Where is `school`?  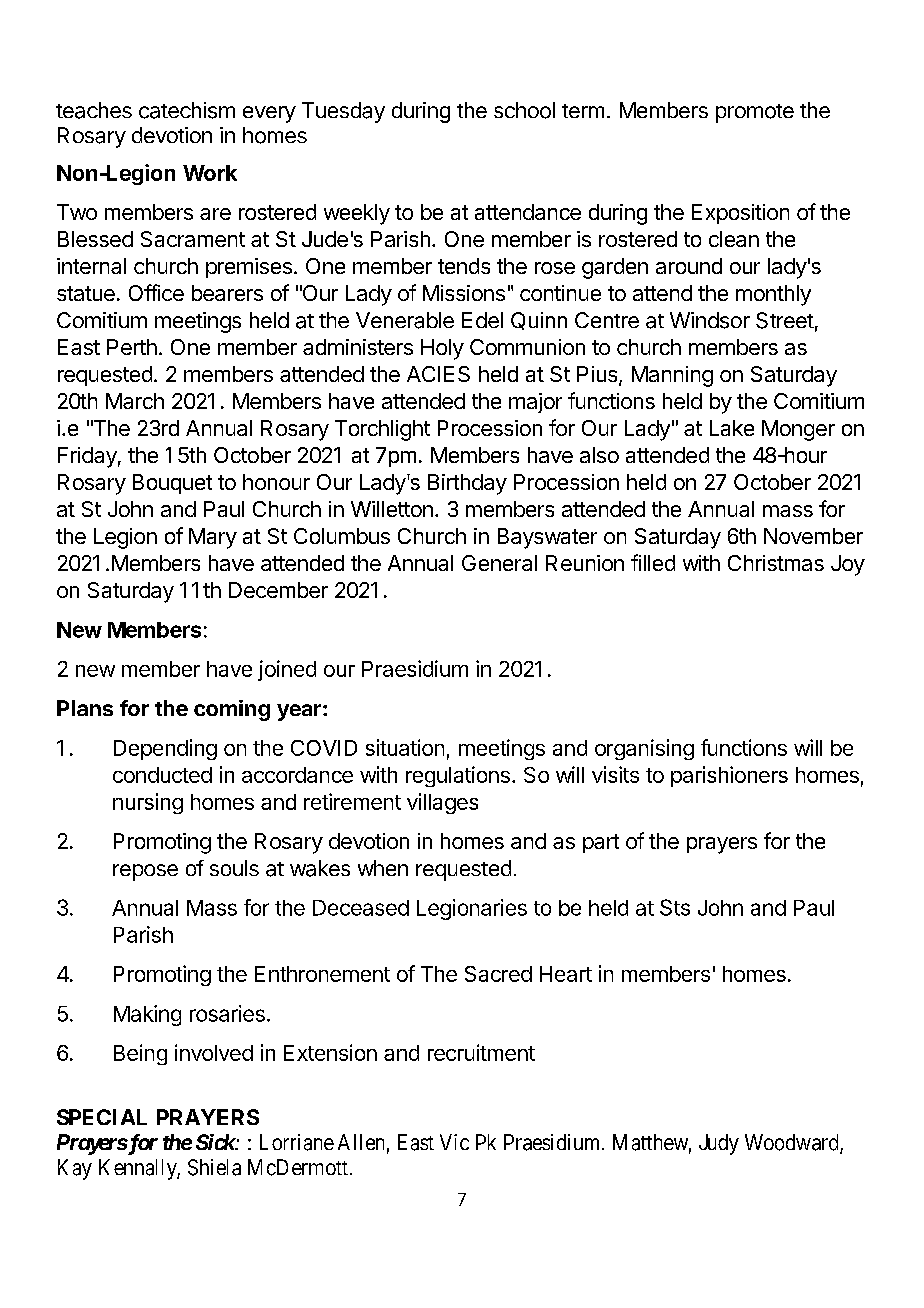
school is located at coordinates (524, 110).
